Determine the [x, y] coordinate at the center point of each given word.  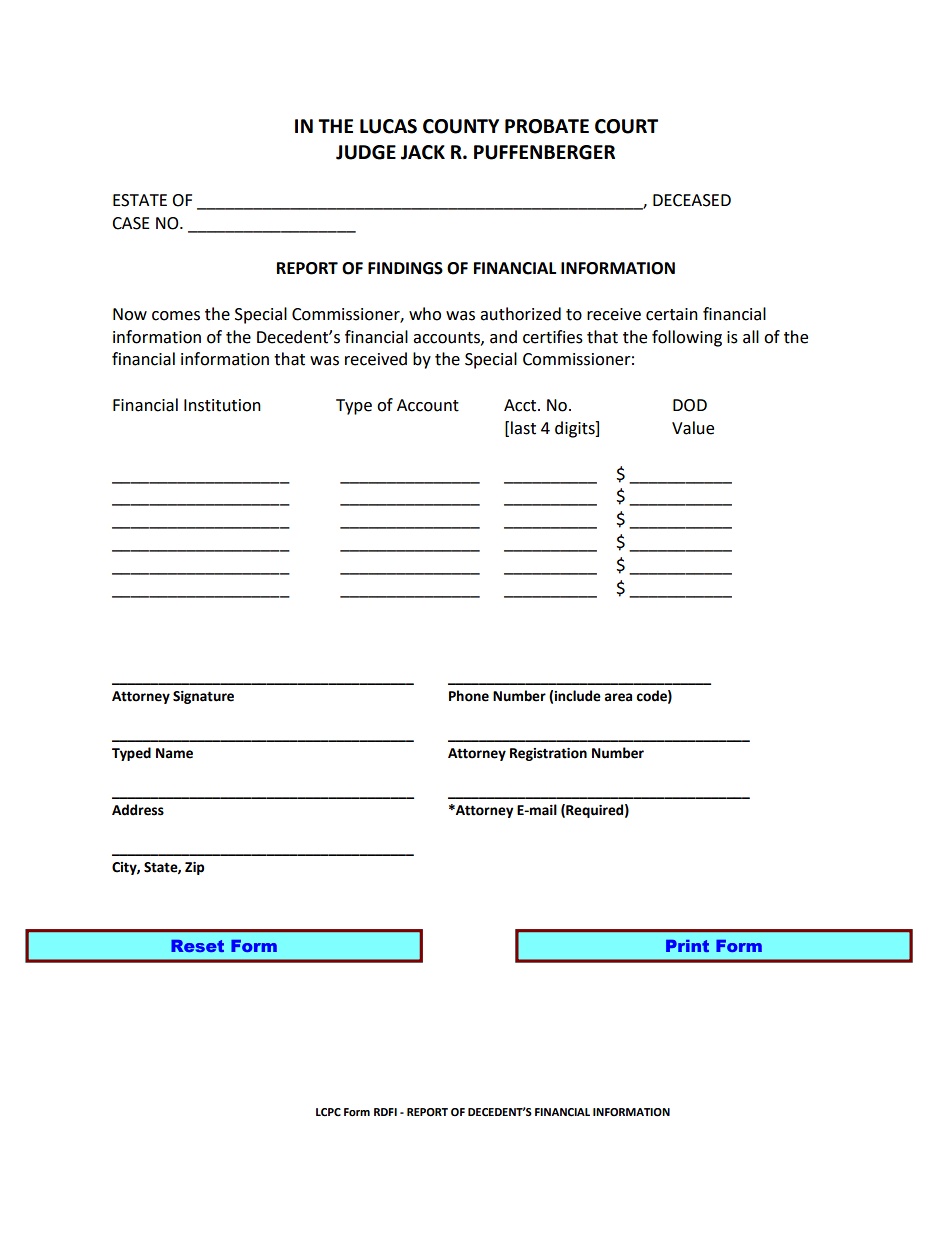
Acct [521, 405]
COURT [626, 126]
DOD [690, 405]
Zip [194, 868]
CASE [131, 223]
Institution [222, 405]
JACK [423, 152]
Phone [469, 696]
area [618, 697]
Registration [548, 754]
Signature [203, 697]
